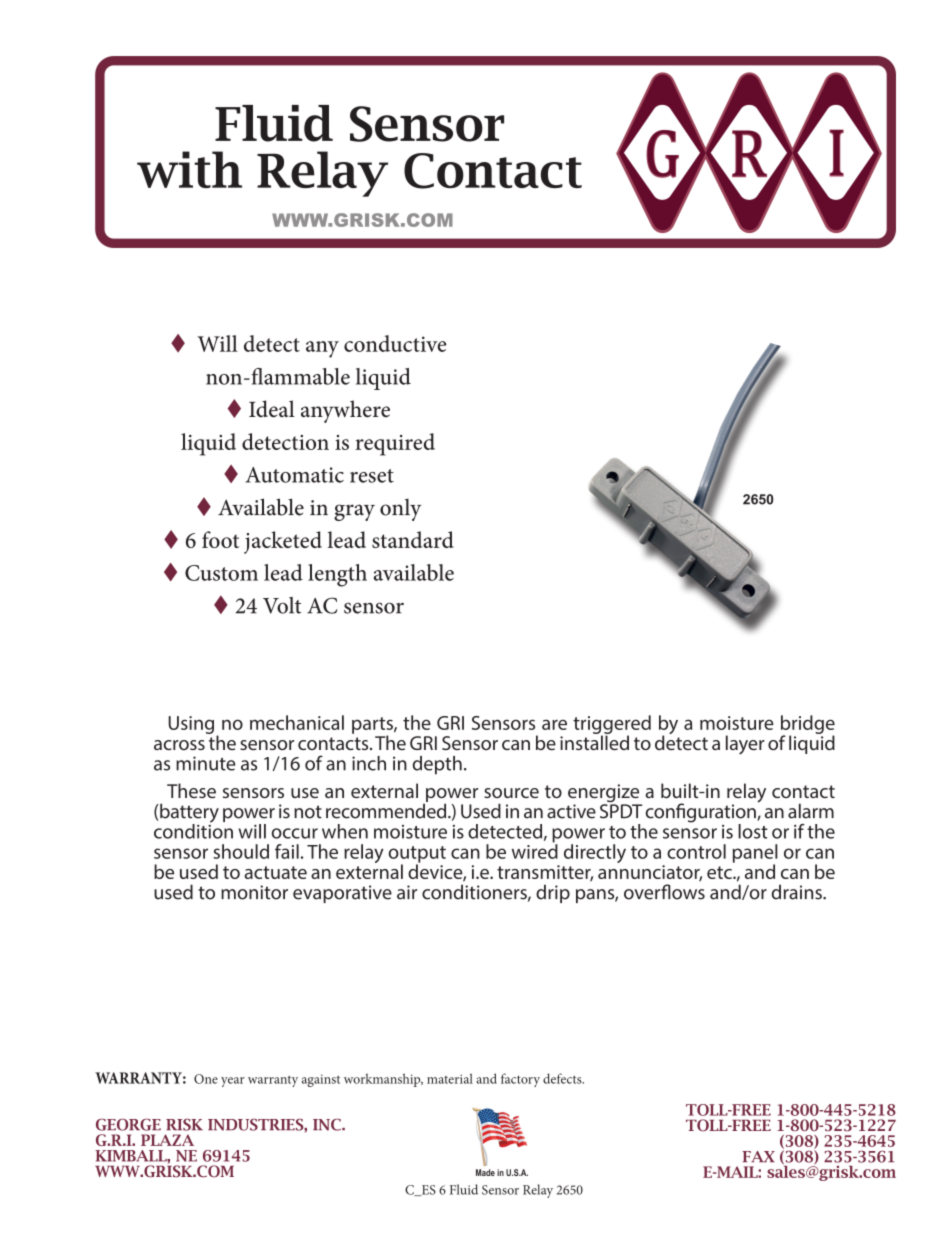 The height and width of the image is (1233, 952). What do you see at coordinates (395, 343) in the image?
I see `conductive` at bounding box center [395, 343].
